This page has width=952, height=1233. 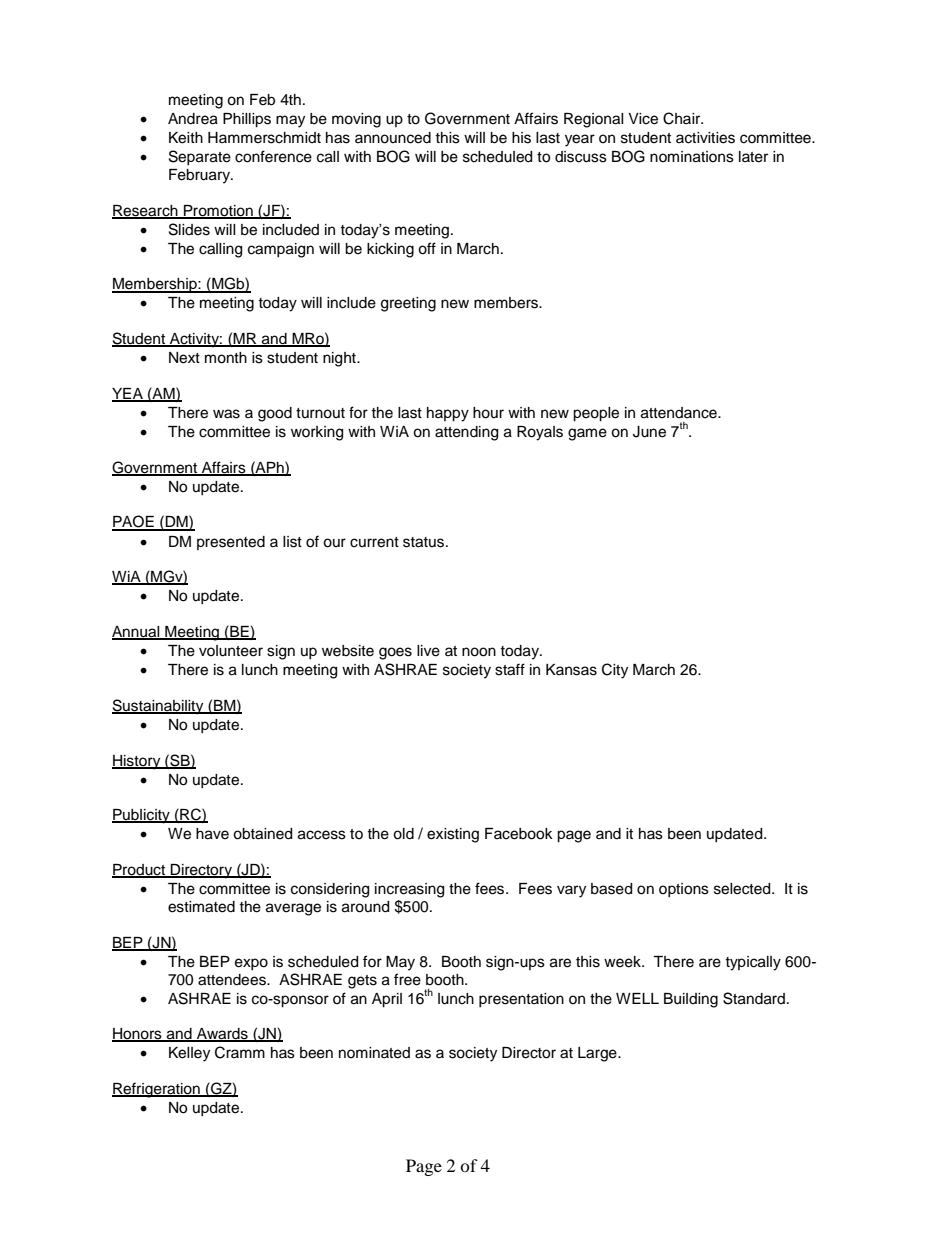 I want to click on Building, so click(x=691, y=1000).
